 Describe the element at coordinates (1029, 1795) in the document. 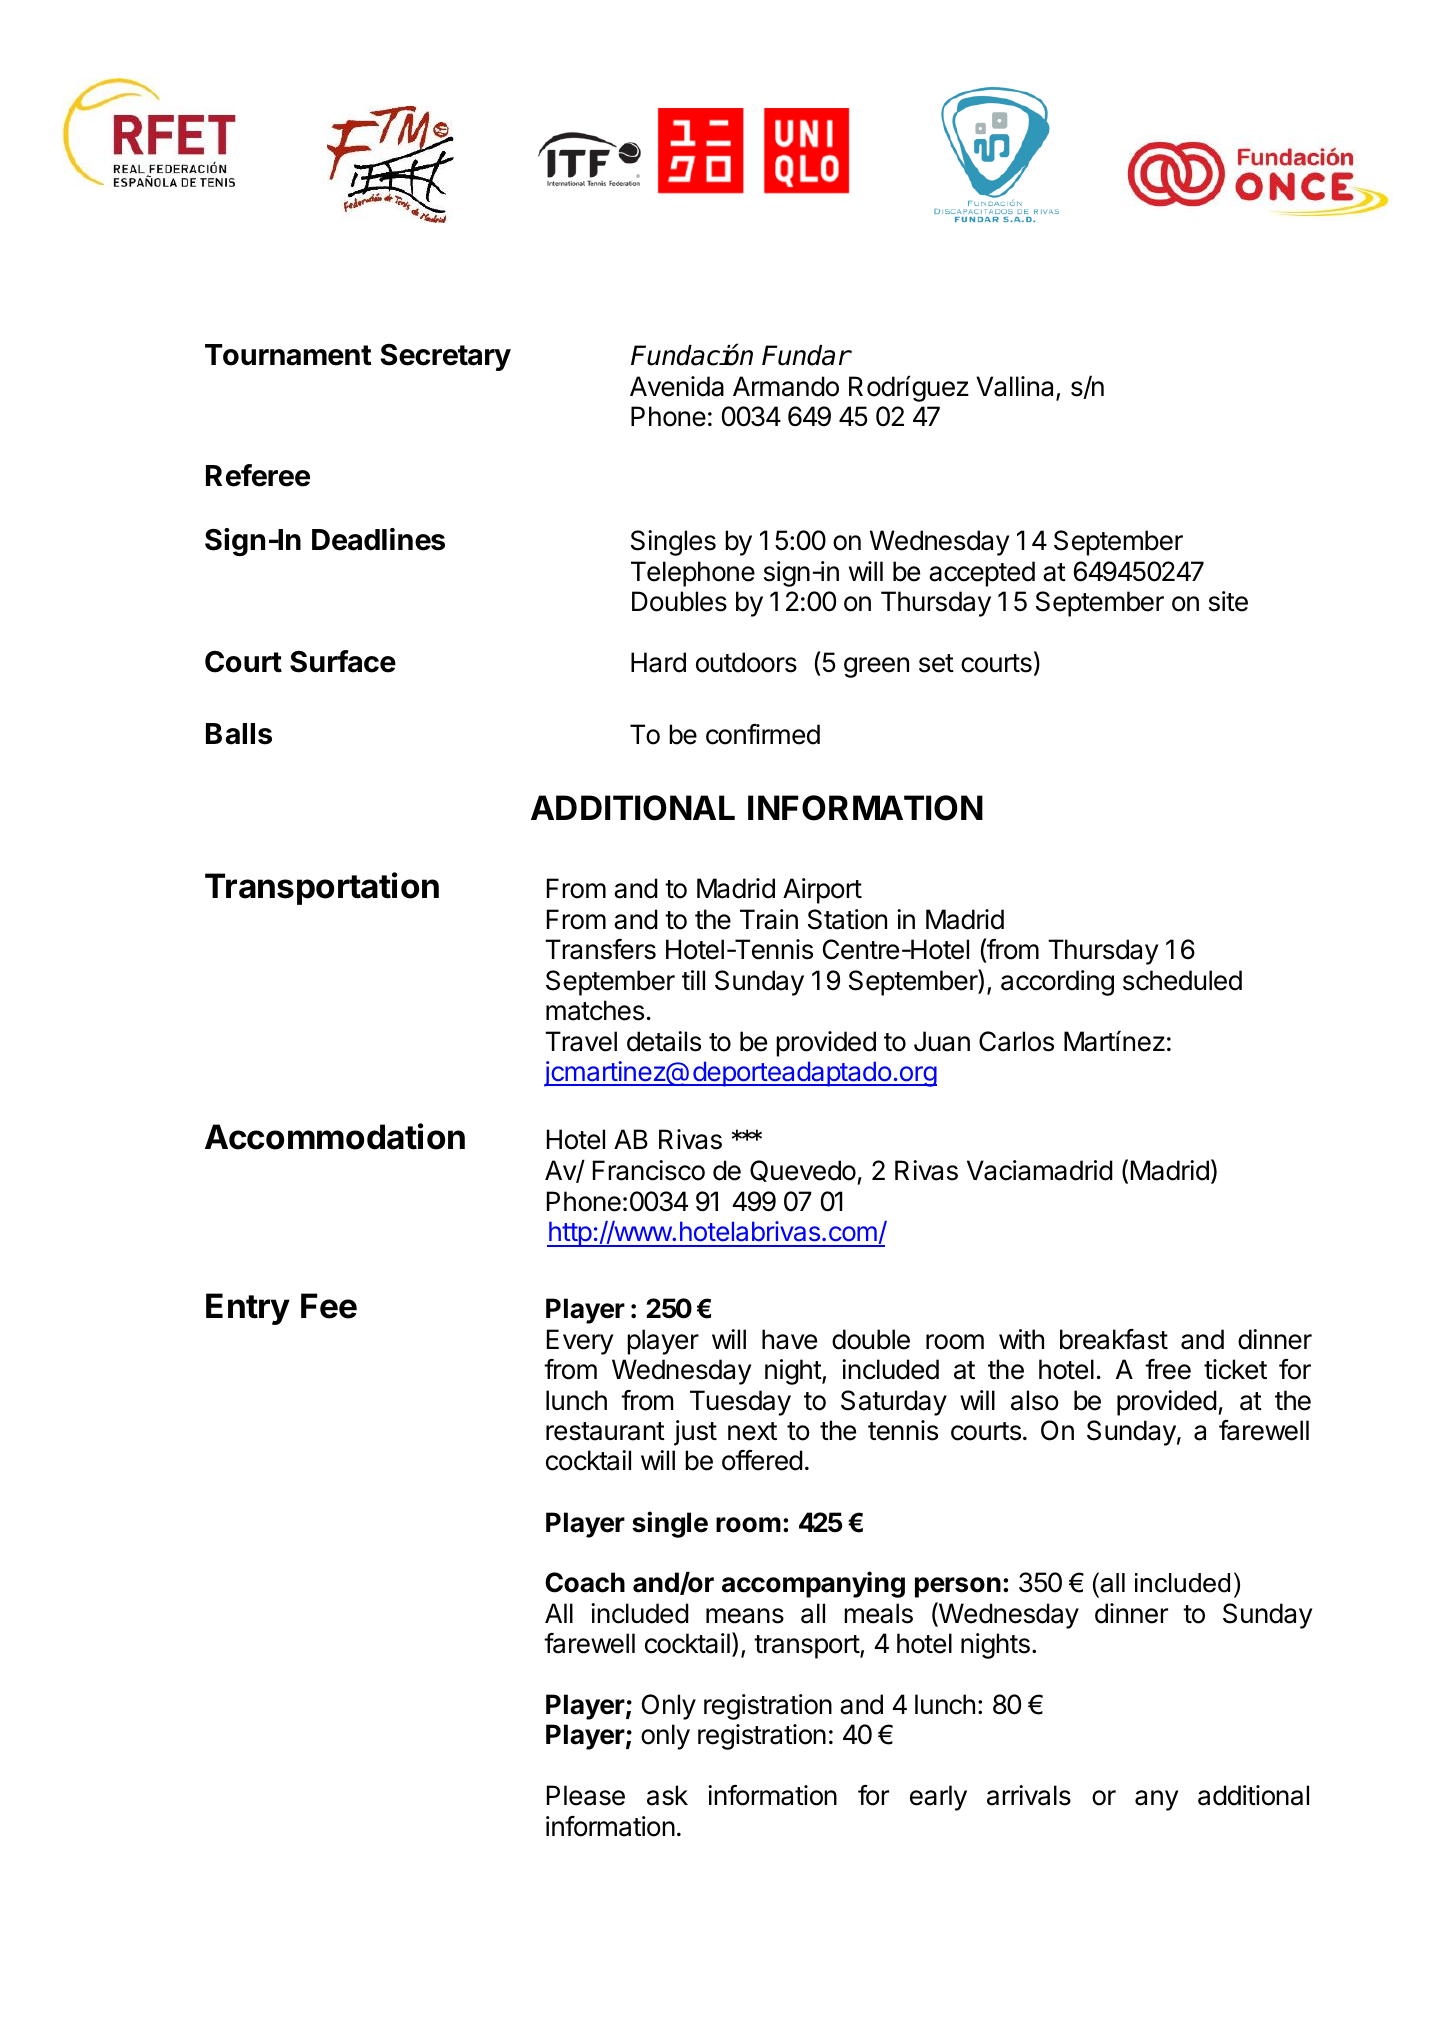

I see `arrivals` at that location.
